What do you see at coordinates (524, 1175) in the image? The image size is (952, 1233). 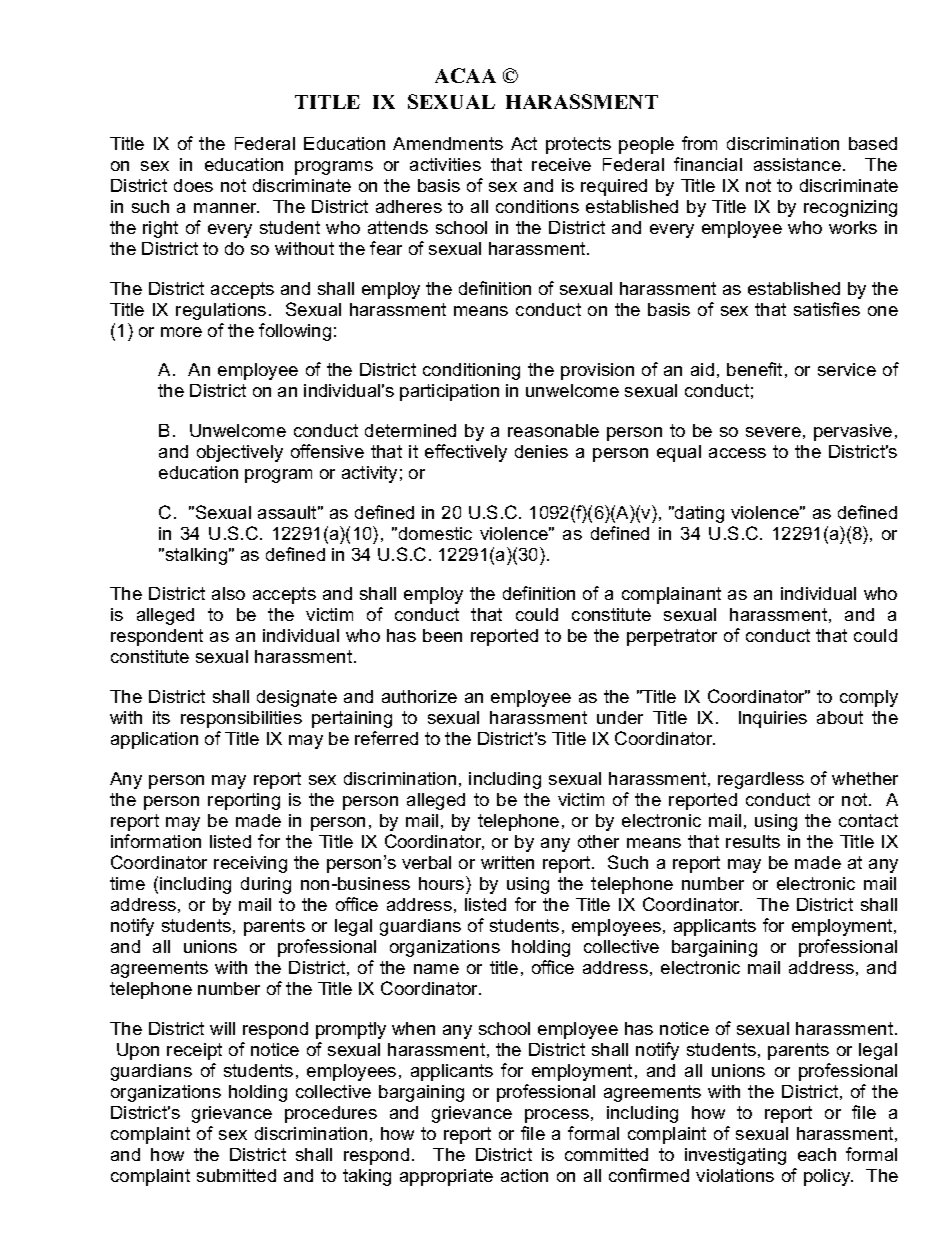 I see `action` at bounding box center [524, 1175].
